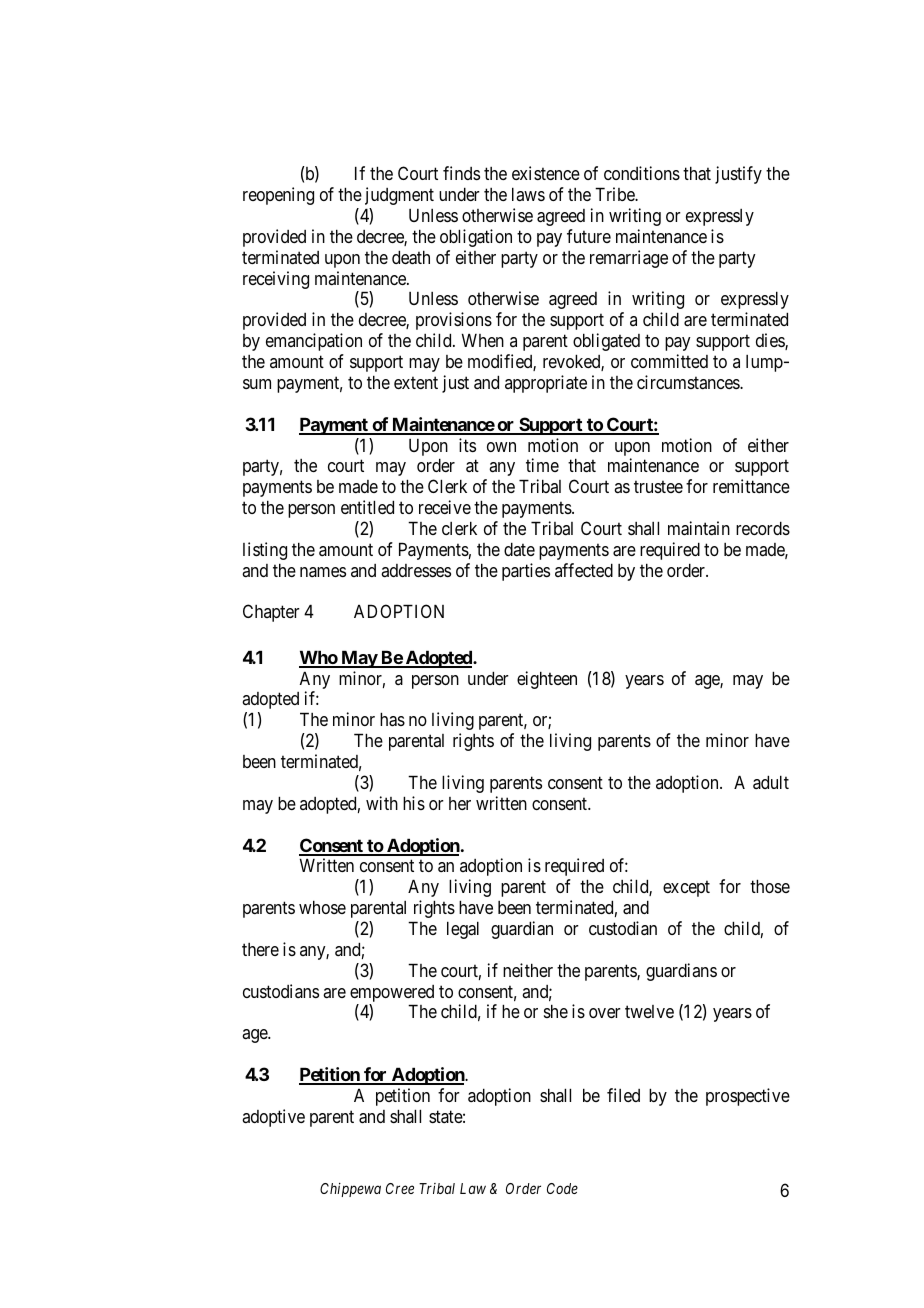 The height and width of the page is (1308, 924). What do you see at coordinates (519, 549) in the page?
I see `date` at bounding box center [519, 549].
